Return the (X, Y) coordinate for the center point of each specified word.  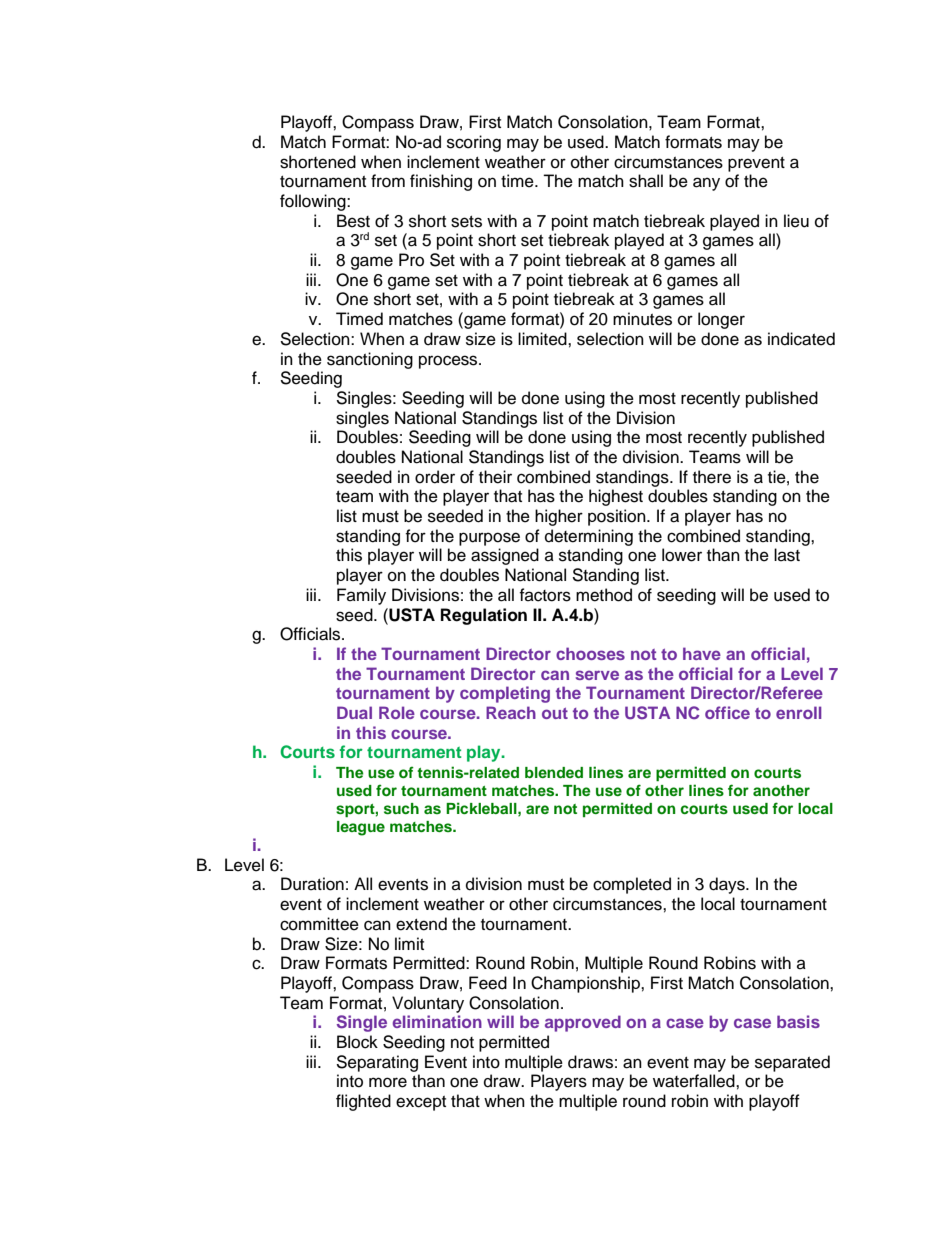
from (388, 181)
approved (583, 1023)
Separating (377, 1063)
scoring (474, 143)
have (702, 653)
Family (361, 596)
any (706, 184)
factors (545, 595)
